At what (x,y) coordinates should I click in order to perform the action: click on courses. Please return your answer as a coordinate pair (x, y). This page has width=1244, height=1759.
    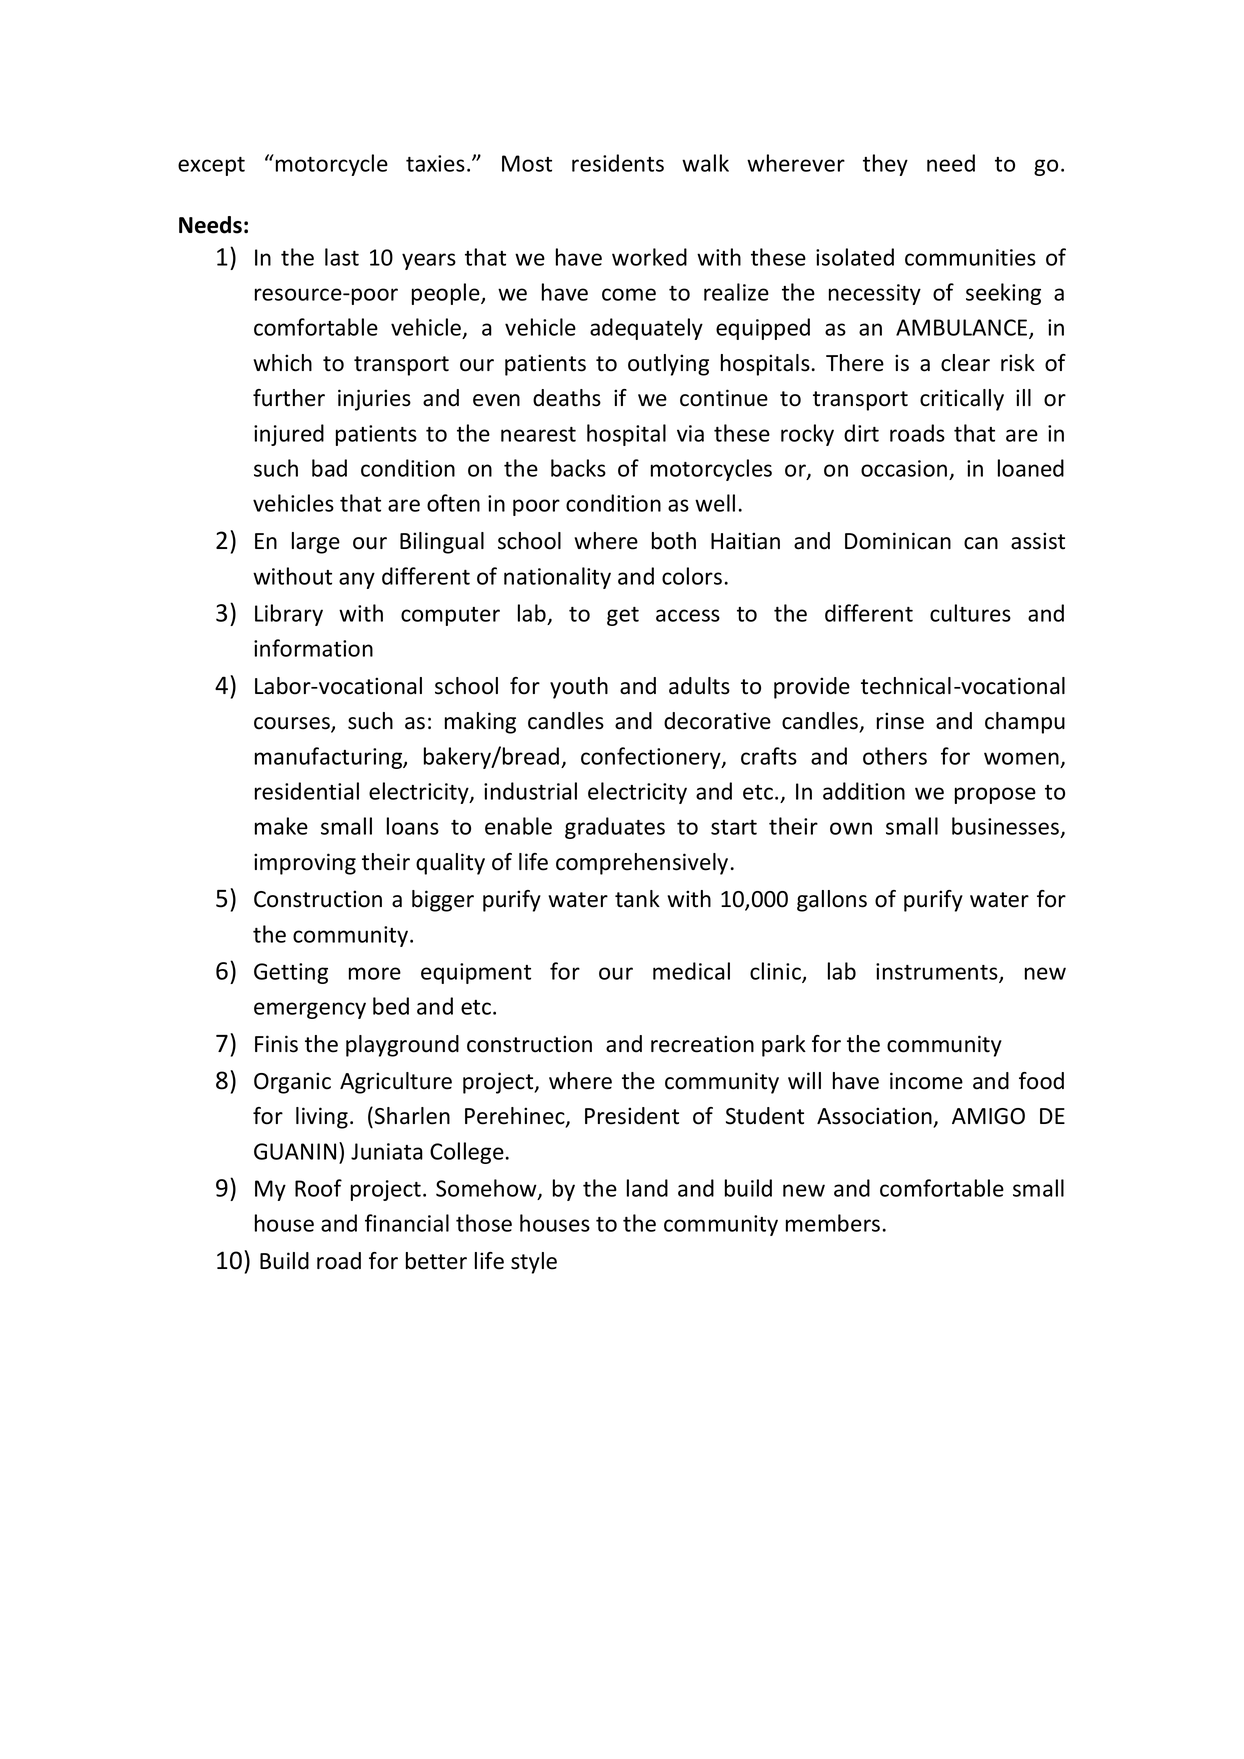
    Looking at the image, I should click on (293, 724).
